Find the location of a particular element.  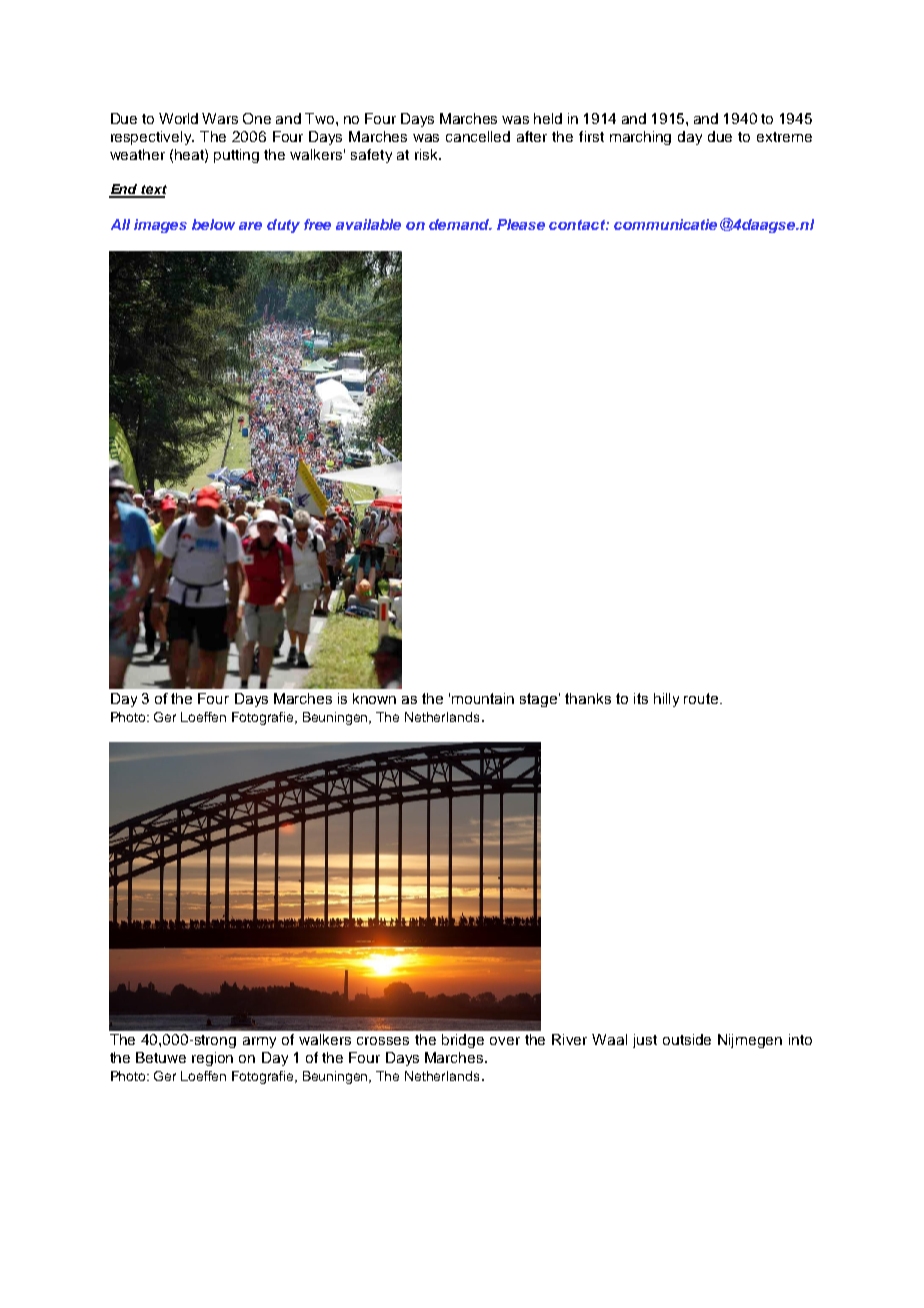

outside is located at coordinates (687, 1039).
